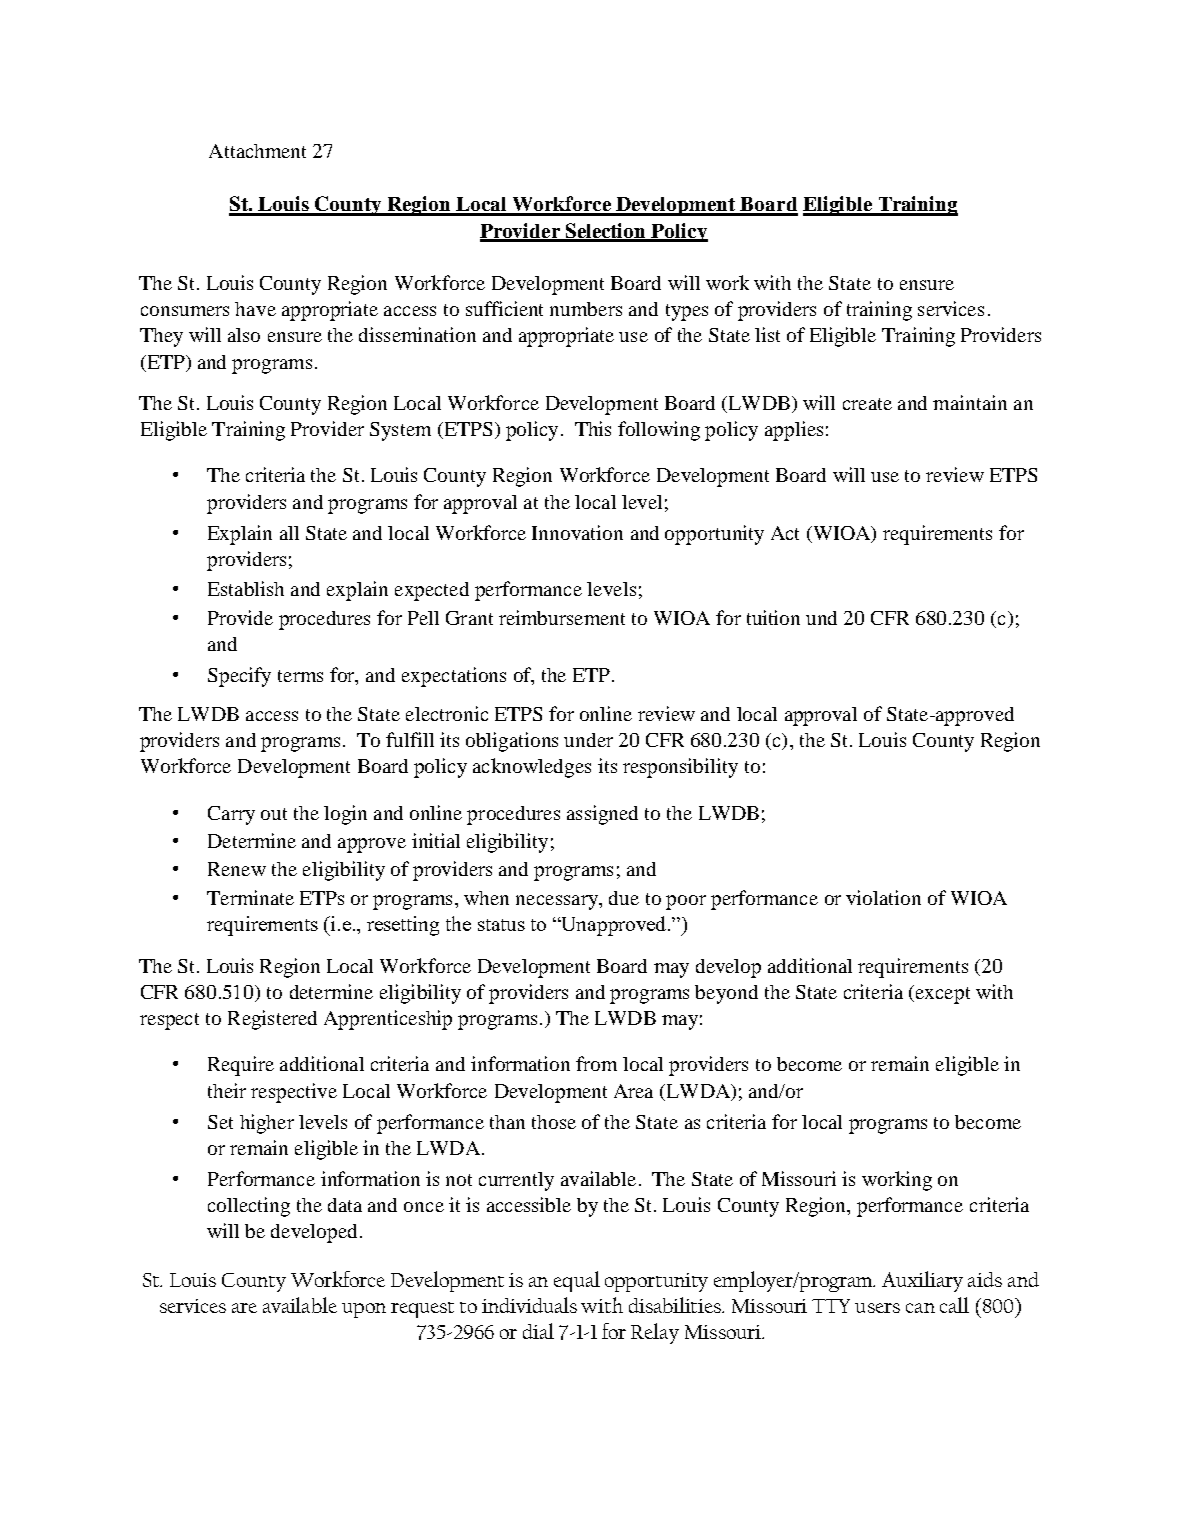  I want to click on list, so click(767, 334).
